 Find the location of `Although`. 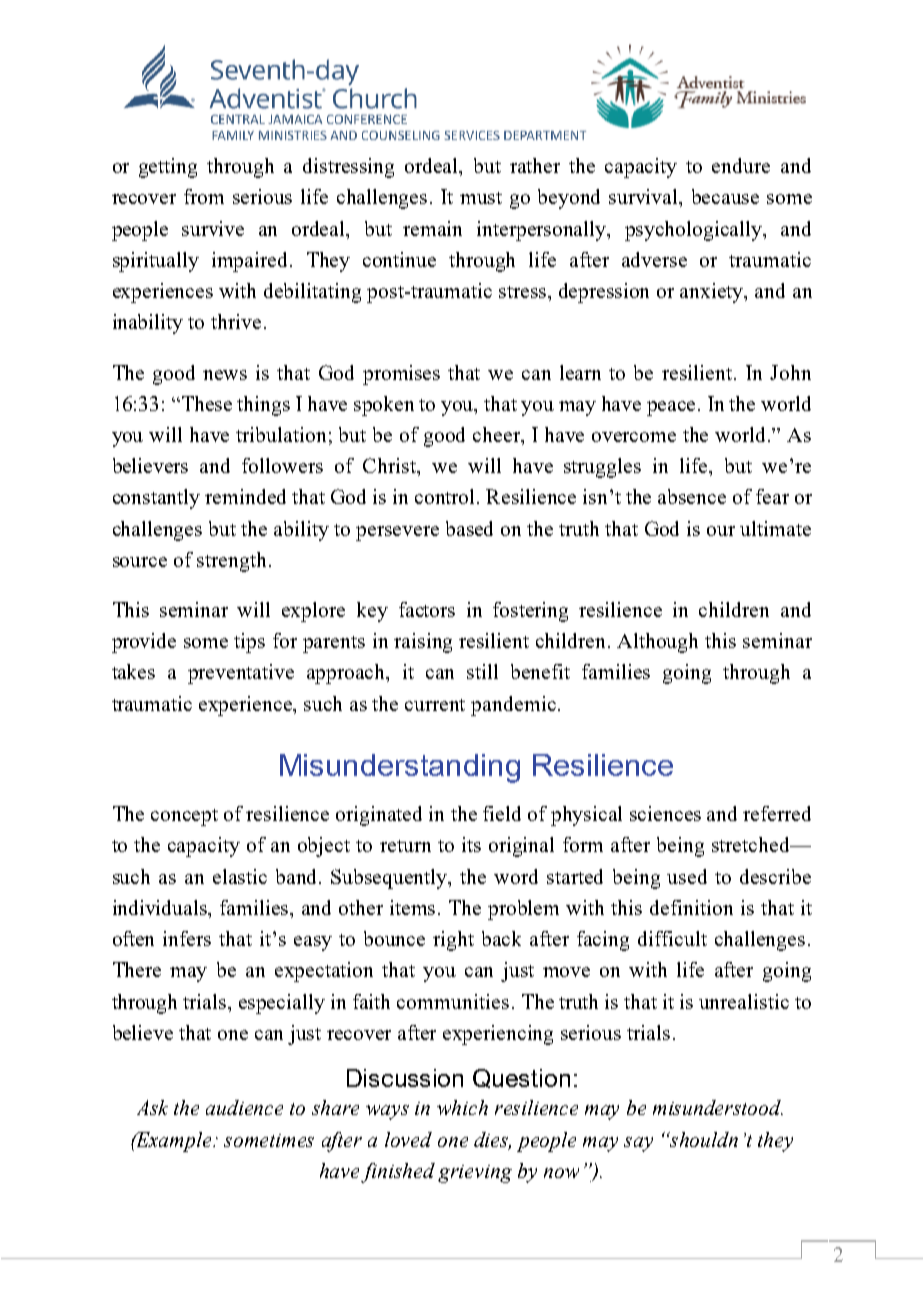

Although is located at coordinates (657, 643).
